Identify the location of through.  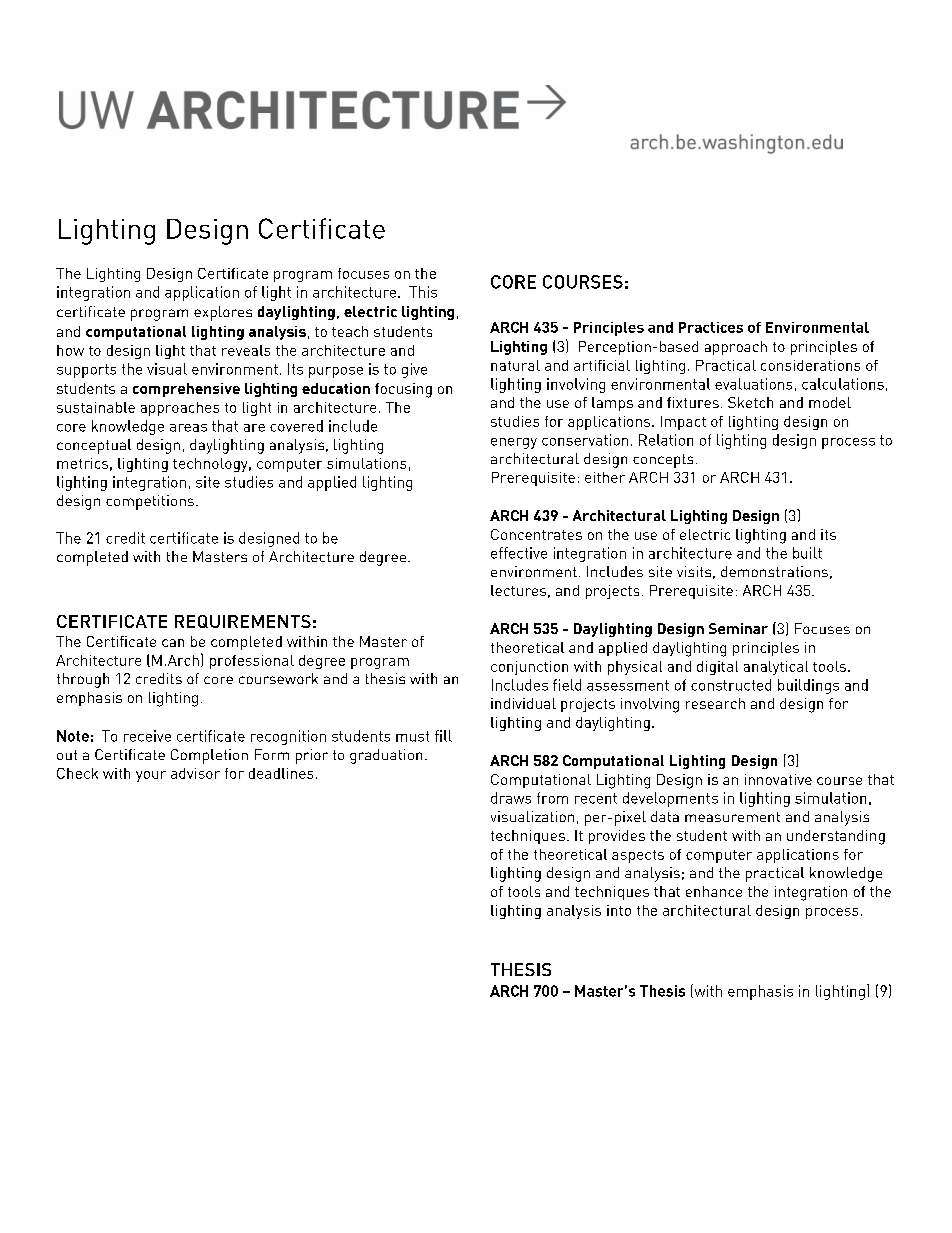
(83, 680).
